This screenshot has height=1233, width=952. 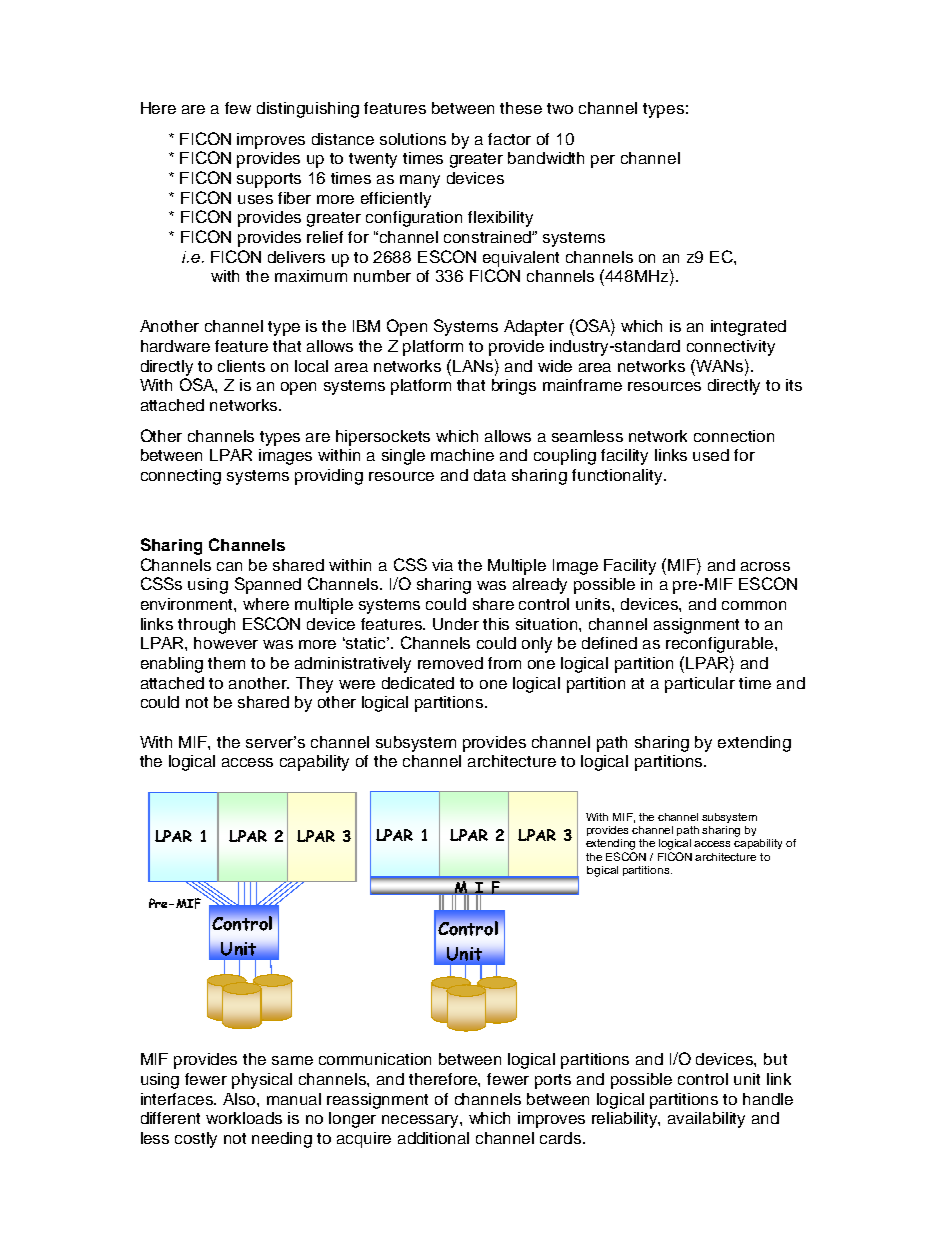 What do you see at coordinates (706, 1120) in the screenshot?
I see `availability` at bounding box center [706, 1120].
